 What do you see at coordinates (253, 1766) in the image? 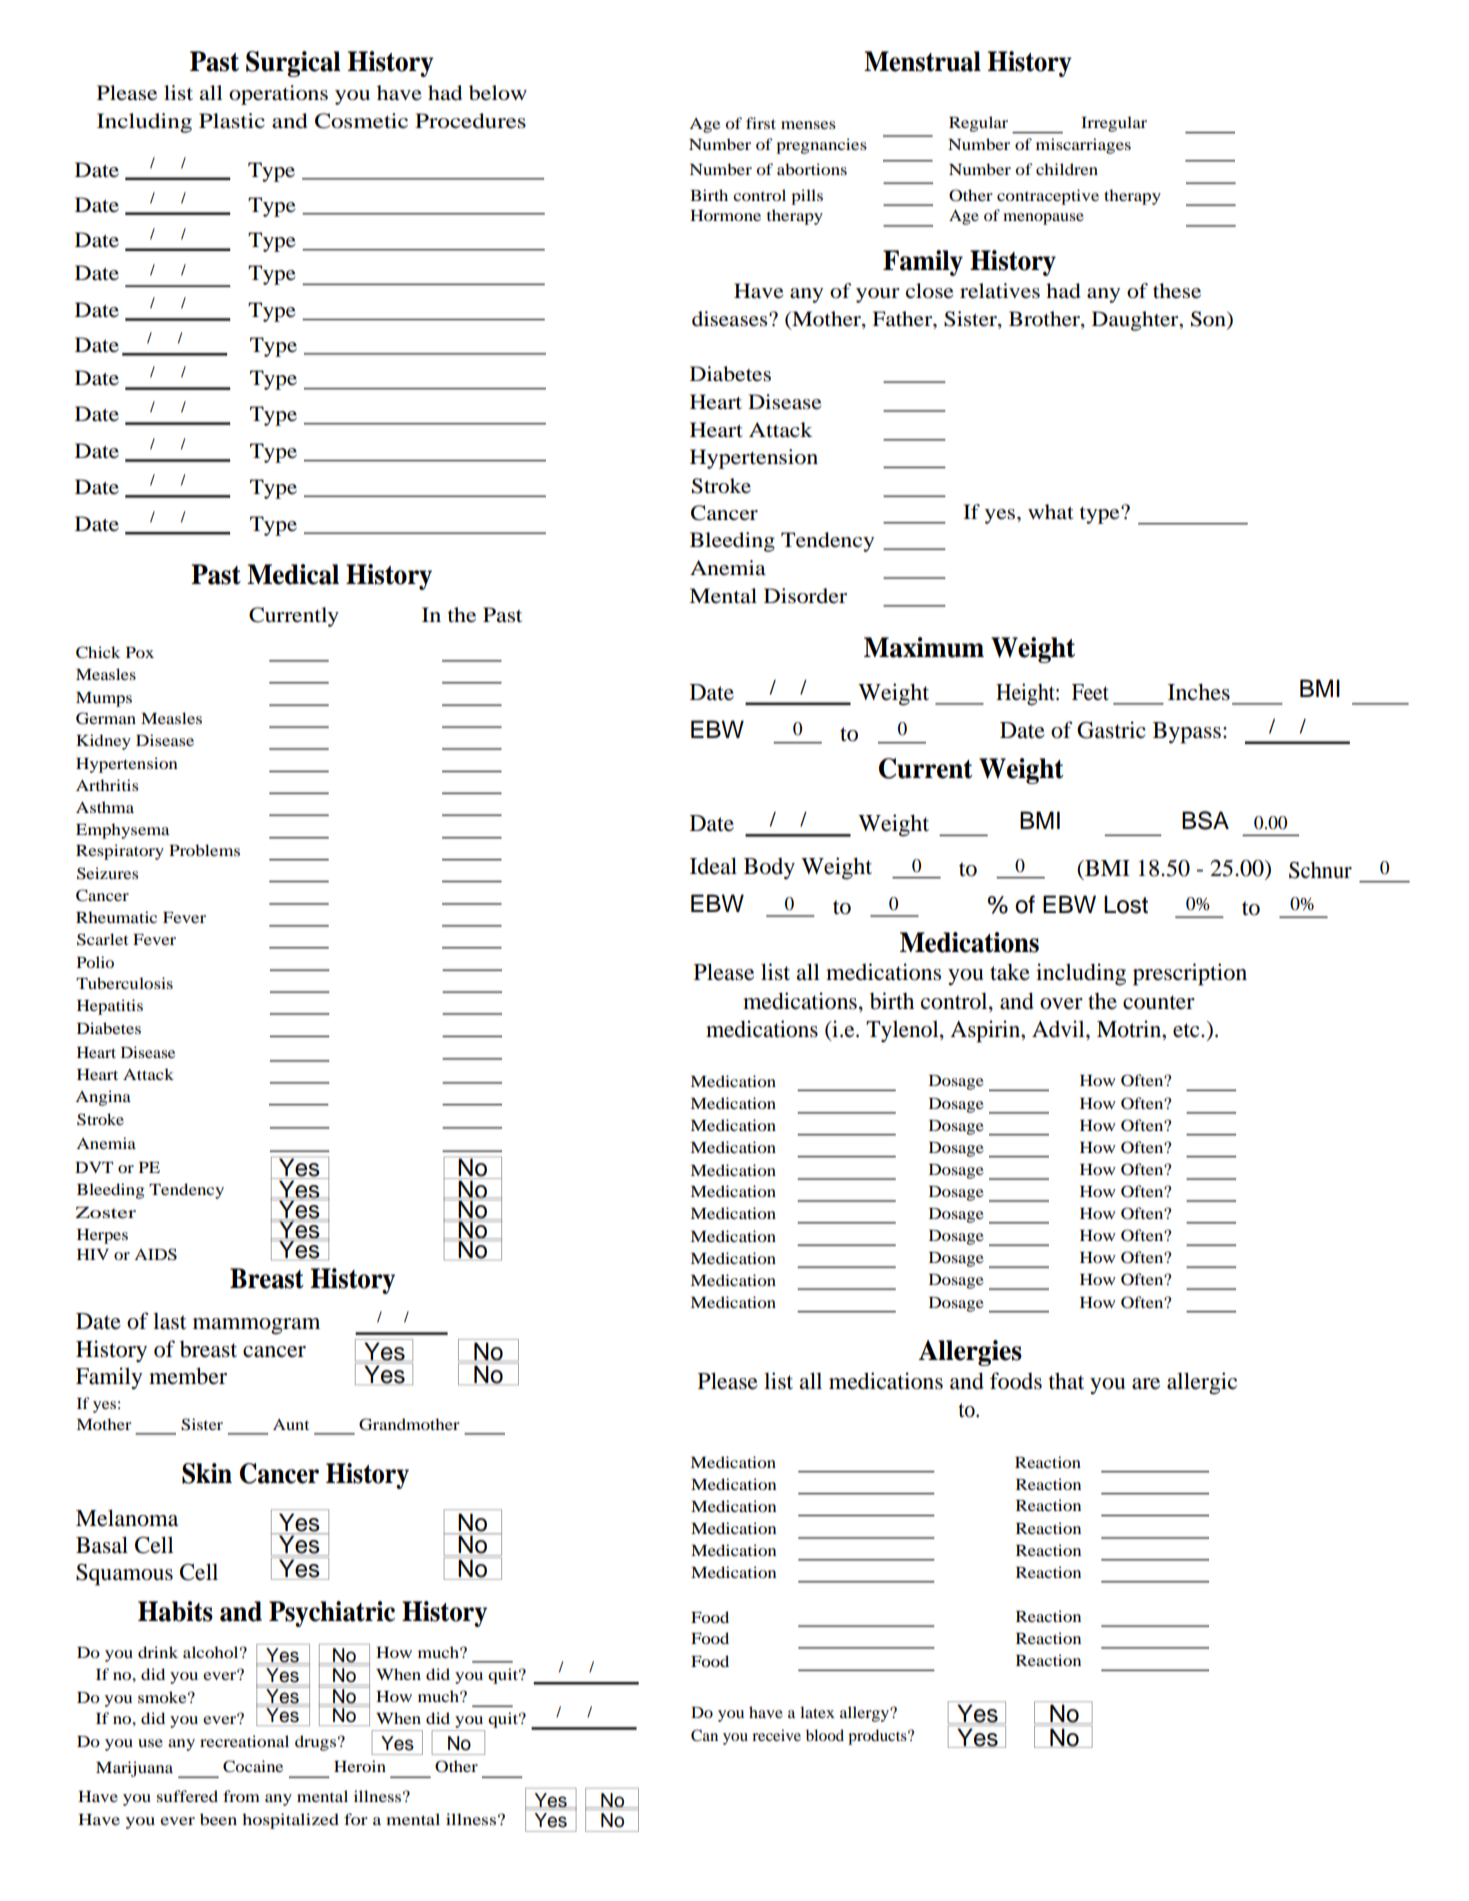
I see `Cocaine` at bounding box center [253, 1766].
